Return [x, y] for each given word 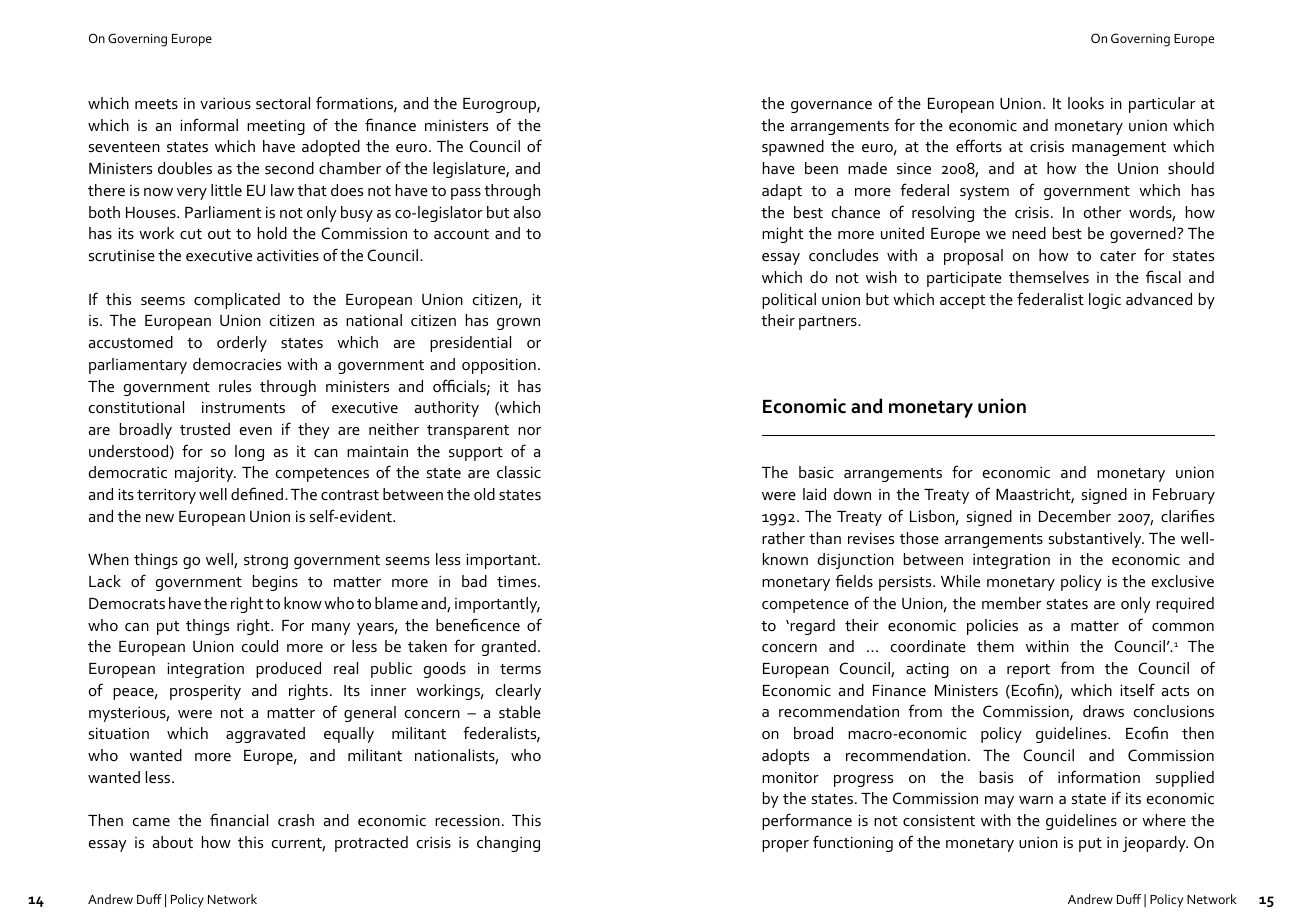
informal [209, 124]
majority [205, 474]
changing [508, 844]
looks [1086, 103]
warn [1036, 800]
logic [1105, 301]
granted [509, 648]
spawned [793, 148]
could [260, 646]
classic [519, 472]
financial [239, 819]
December [1075, 516]
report [1028, 671]
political [789, 301]
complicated [237, 301]
